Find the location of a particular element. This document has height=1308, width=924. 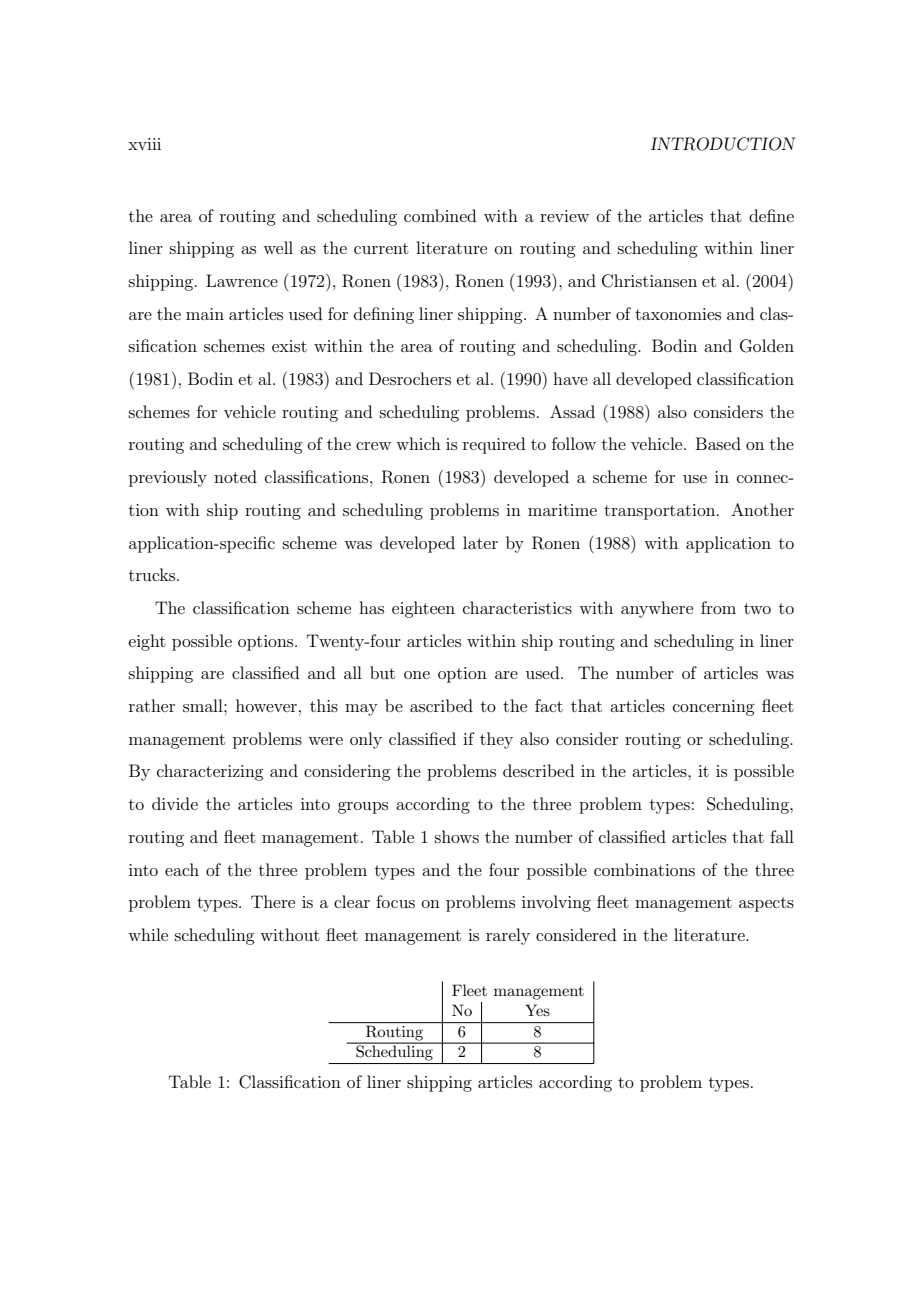

they is located at coordinates (496, 740).
